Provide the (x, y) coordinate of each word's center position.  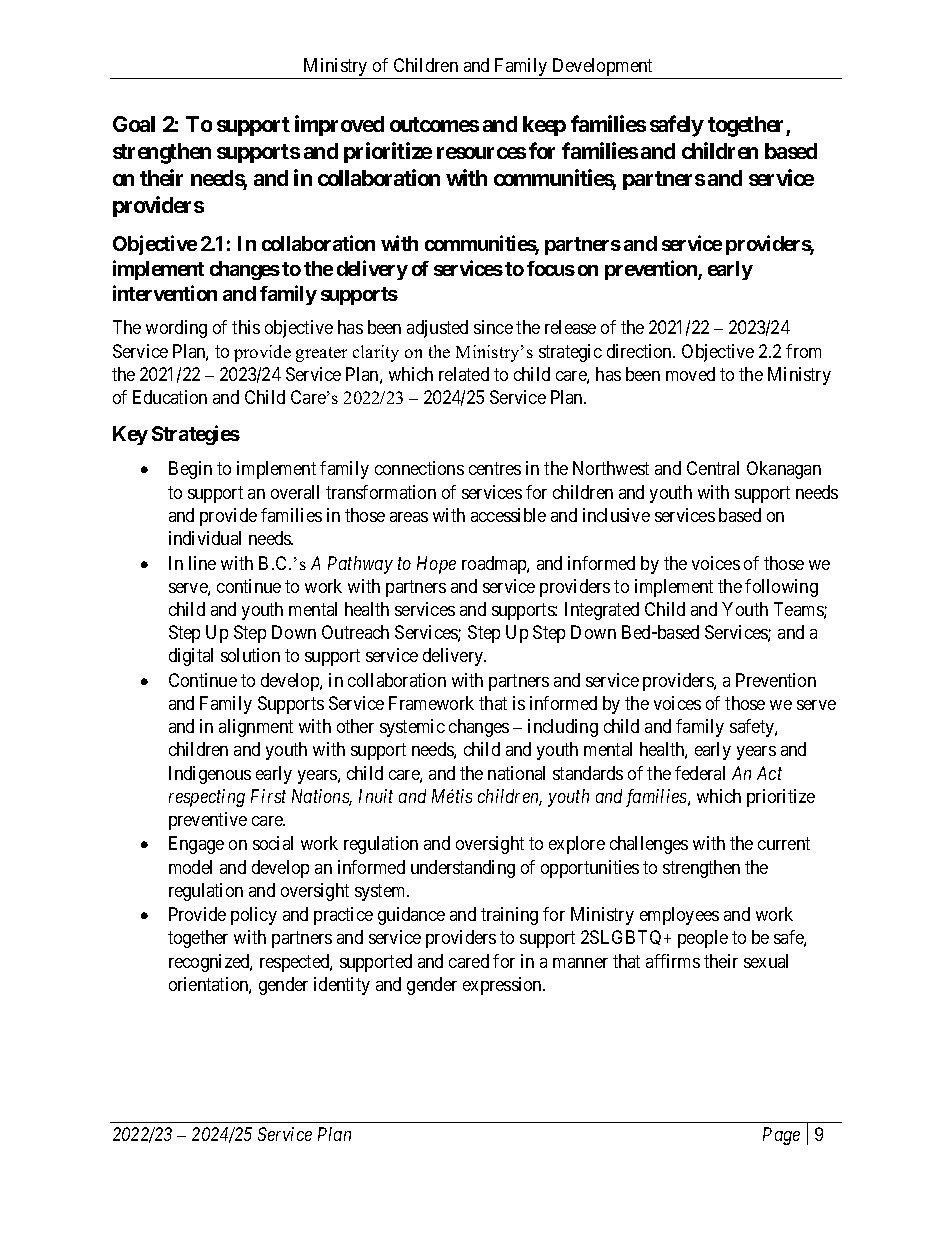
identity (342, 986)
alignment (256, 728)
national (516, 773)
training (509, 916)
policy (254, 916)
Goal (134, 124)
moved (690, 374)
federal (700, 773)
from (803, 351)
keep (544, 126)
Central (713, 468)
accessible (508, 515)
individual (205, 538)
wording (176, 329)
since (493, 327)
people (703, 939)
